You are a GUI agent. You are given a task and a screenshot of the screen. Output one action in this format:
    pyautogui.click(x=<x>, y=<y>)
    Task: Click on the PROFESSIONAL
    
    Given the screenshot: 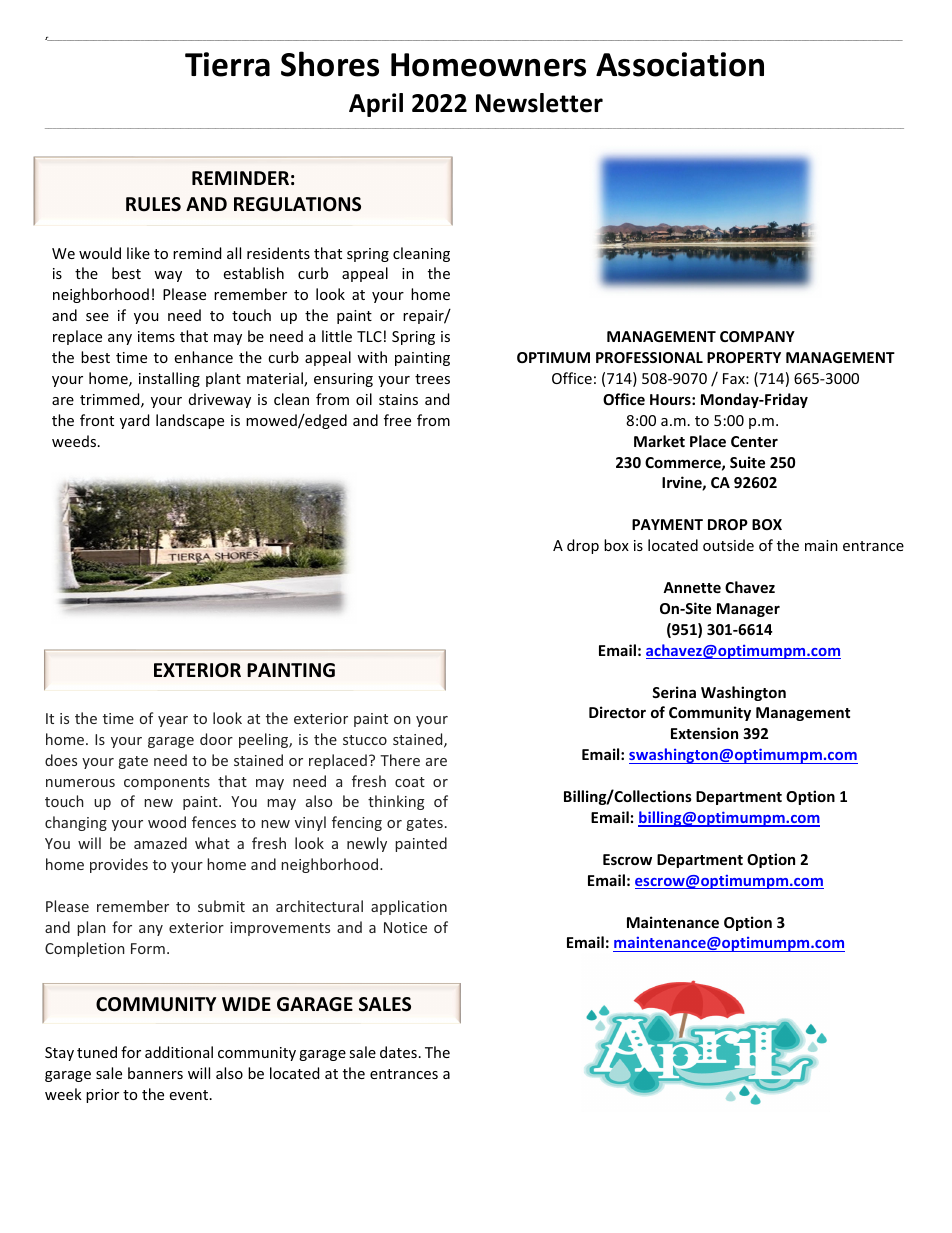 What is the action you would take?
    pyautogui.click(x=649, y=357)
